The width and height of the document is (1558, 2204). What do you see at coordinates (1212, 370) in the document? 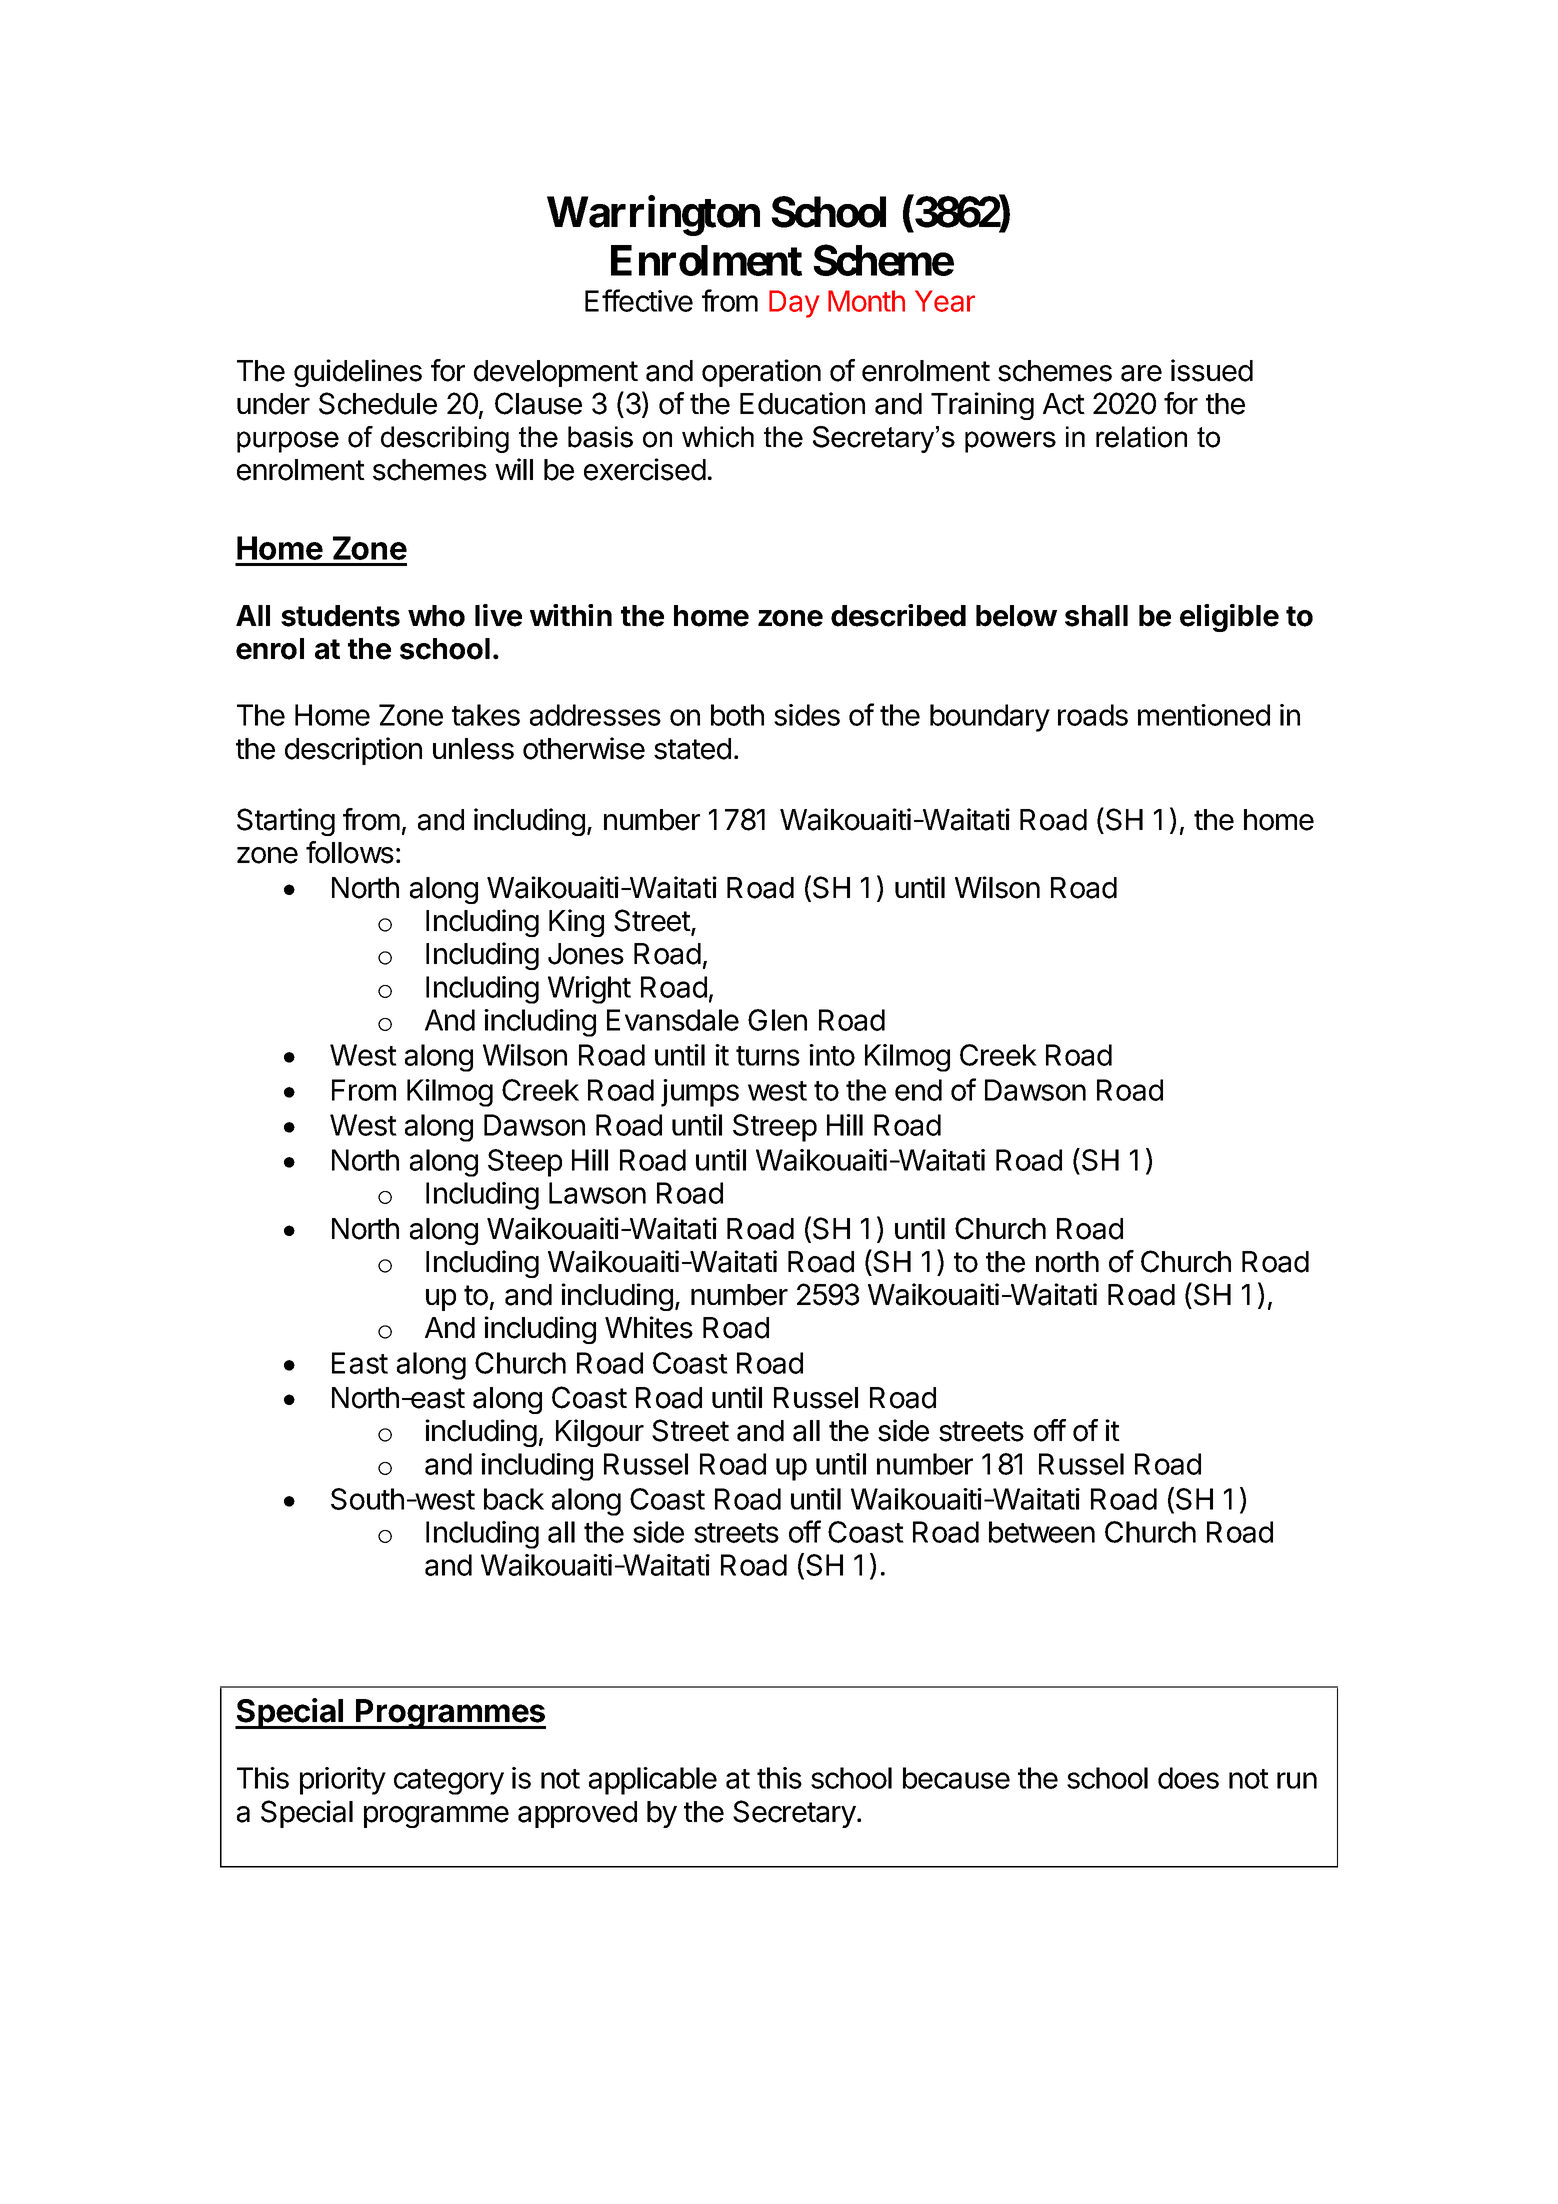
I see `issued` at bounding box center [1212, 370].
